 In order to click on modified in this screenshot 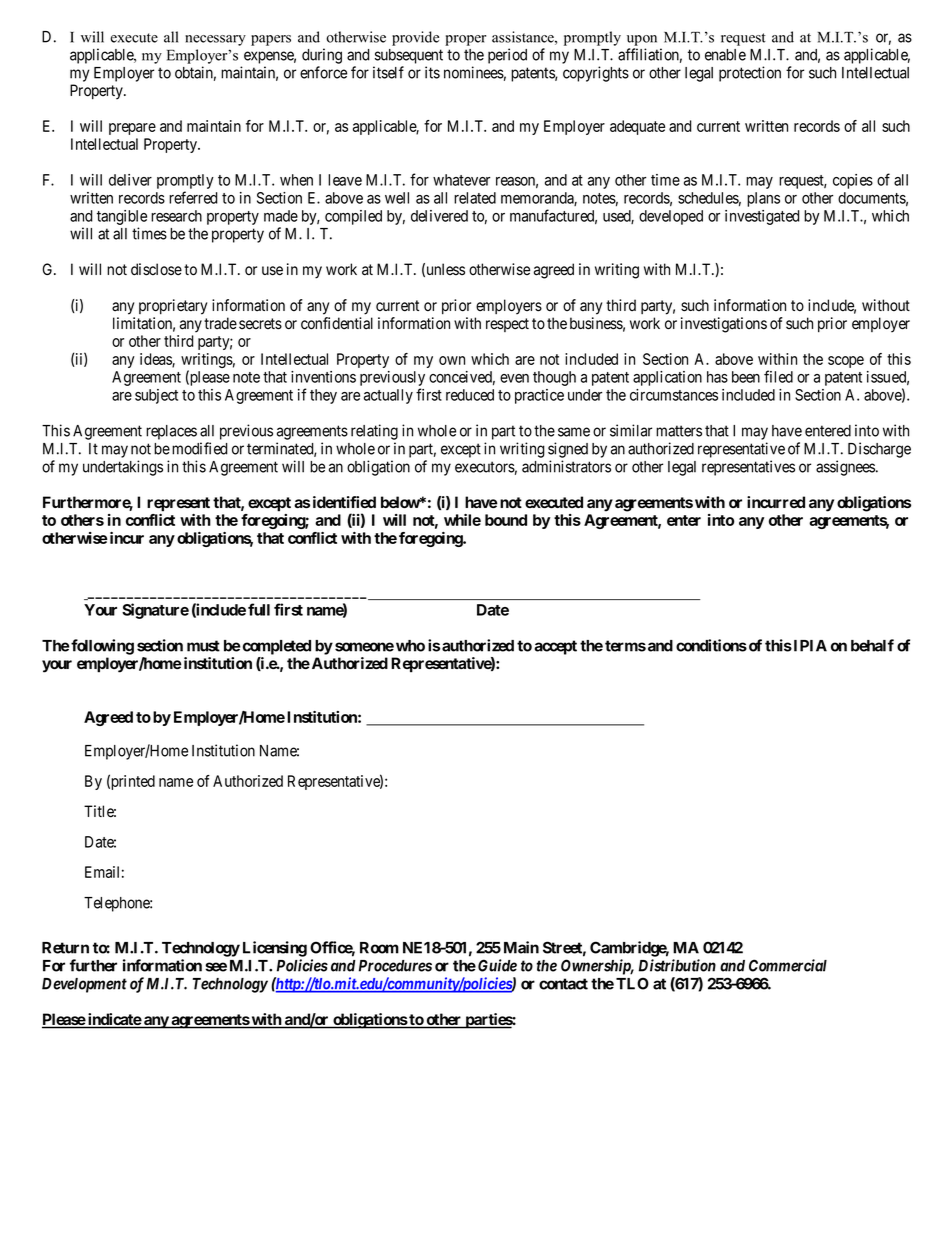, I will do `click(200, 448)`.
